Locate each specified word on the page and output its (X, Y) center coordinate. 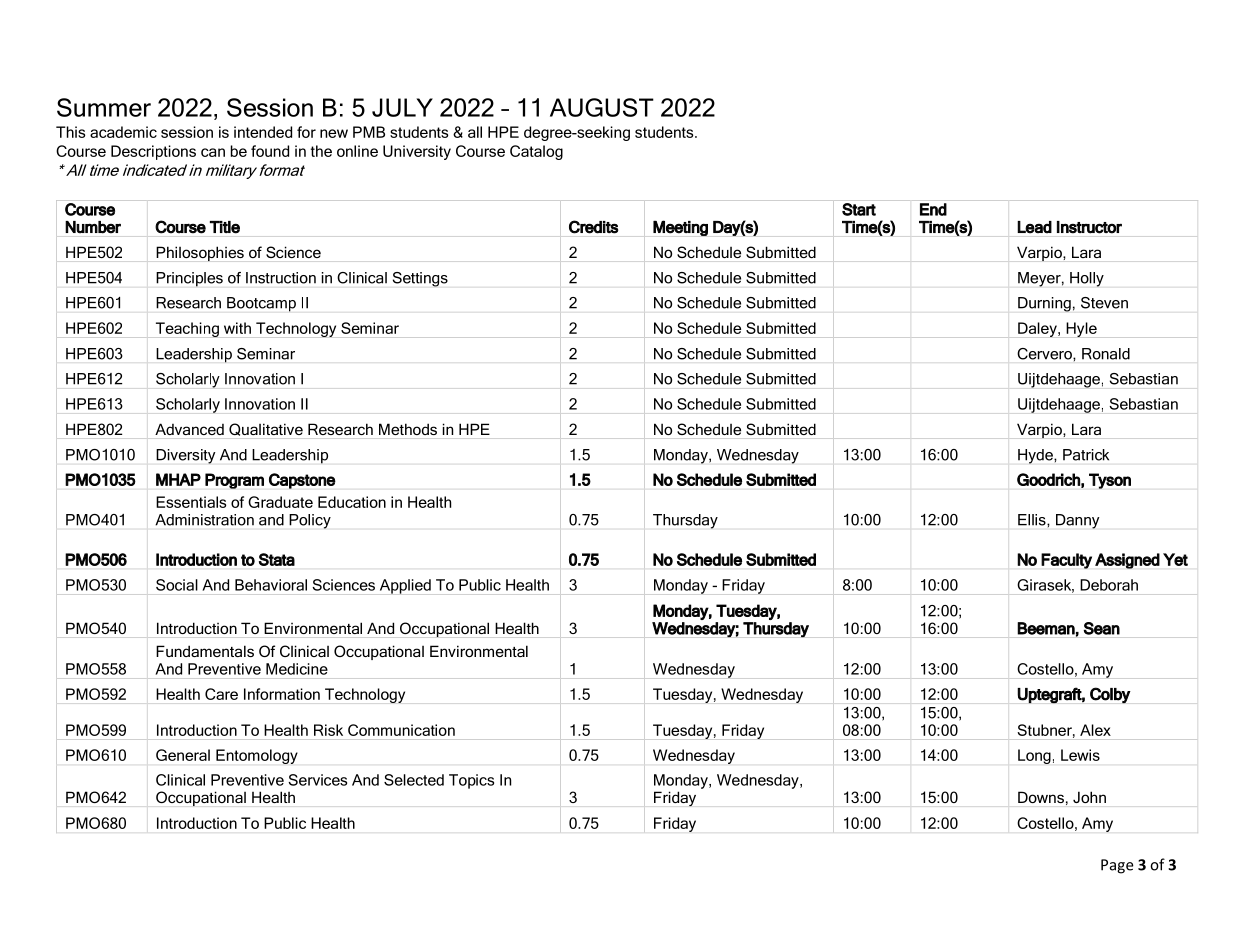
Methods (408, 429)
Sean (1102, 628)
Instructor (1089, 227)
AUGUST (602, 107)
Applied (405, 586)
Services (317, 780)
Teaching (187, 330)
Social (177, 585)
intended (263, 132)
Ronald (1106, 354)
